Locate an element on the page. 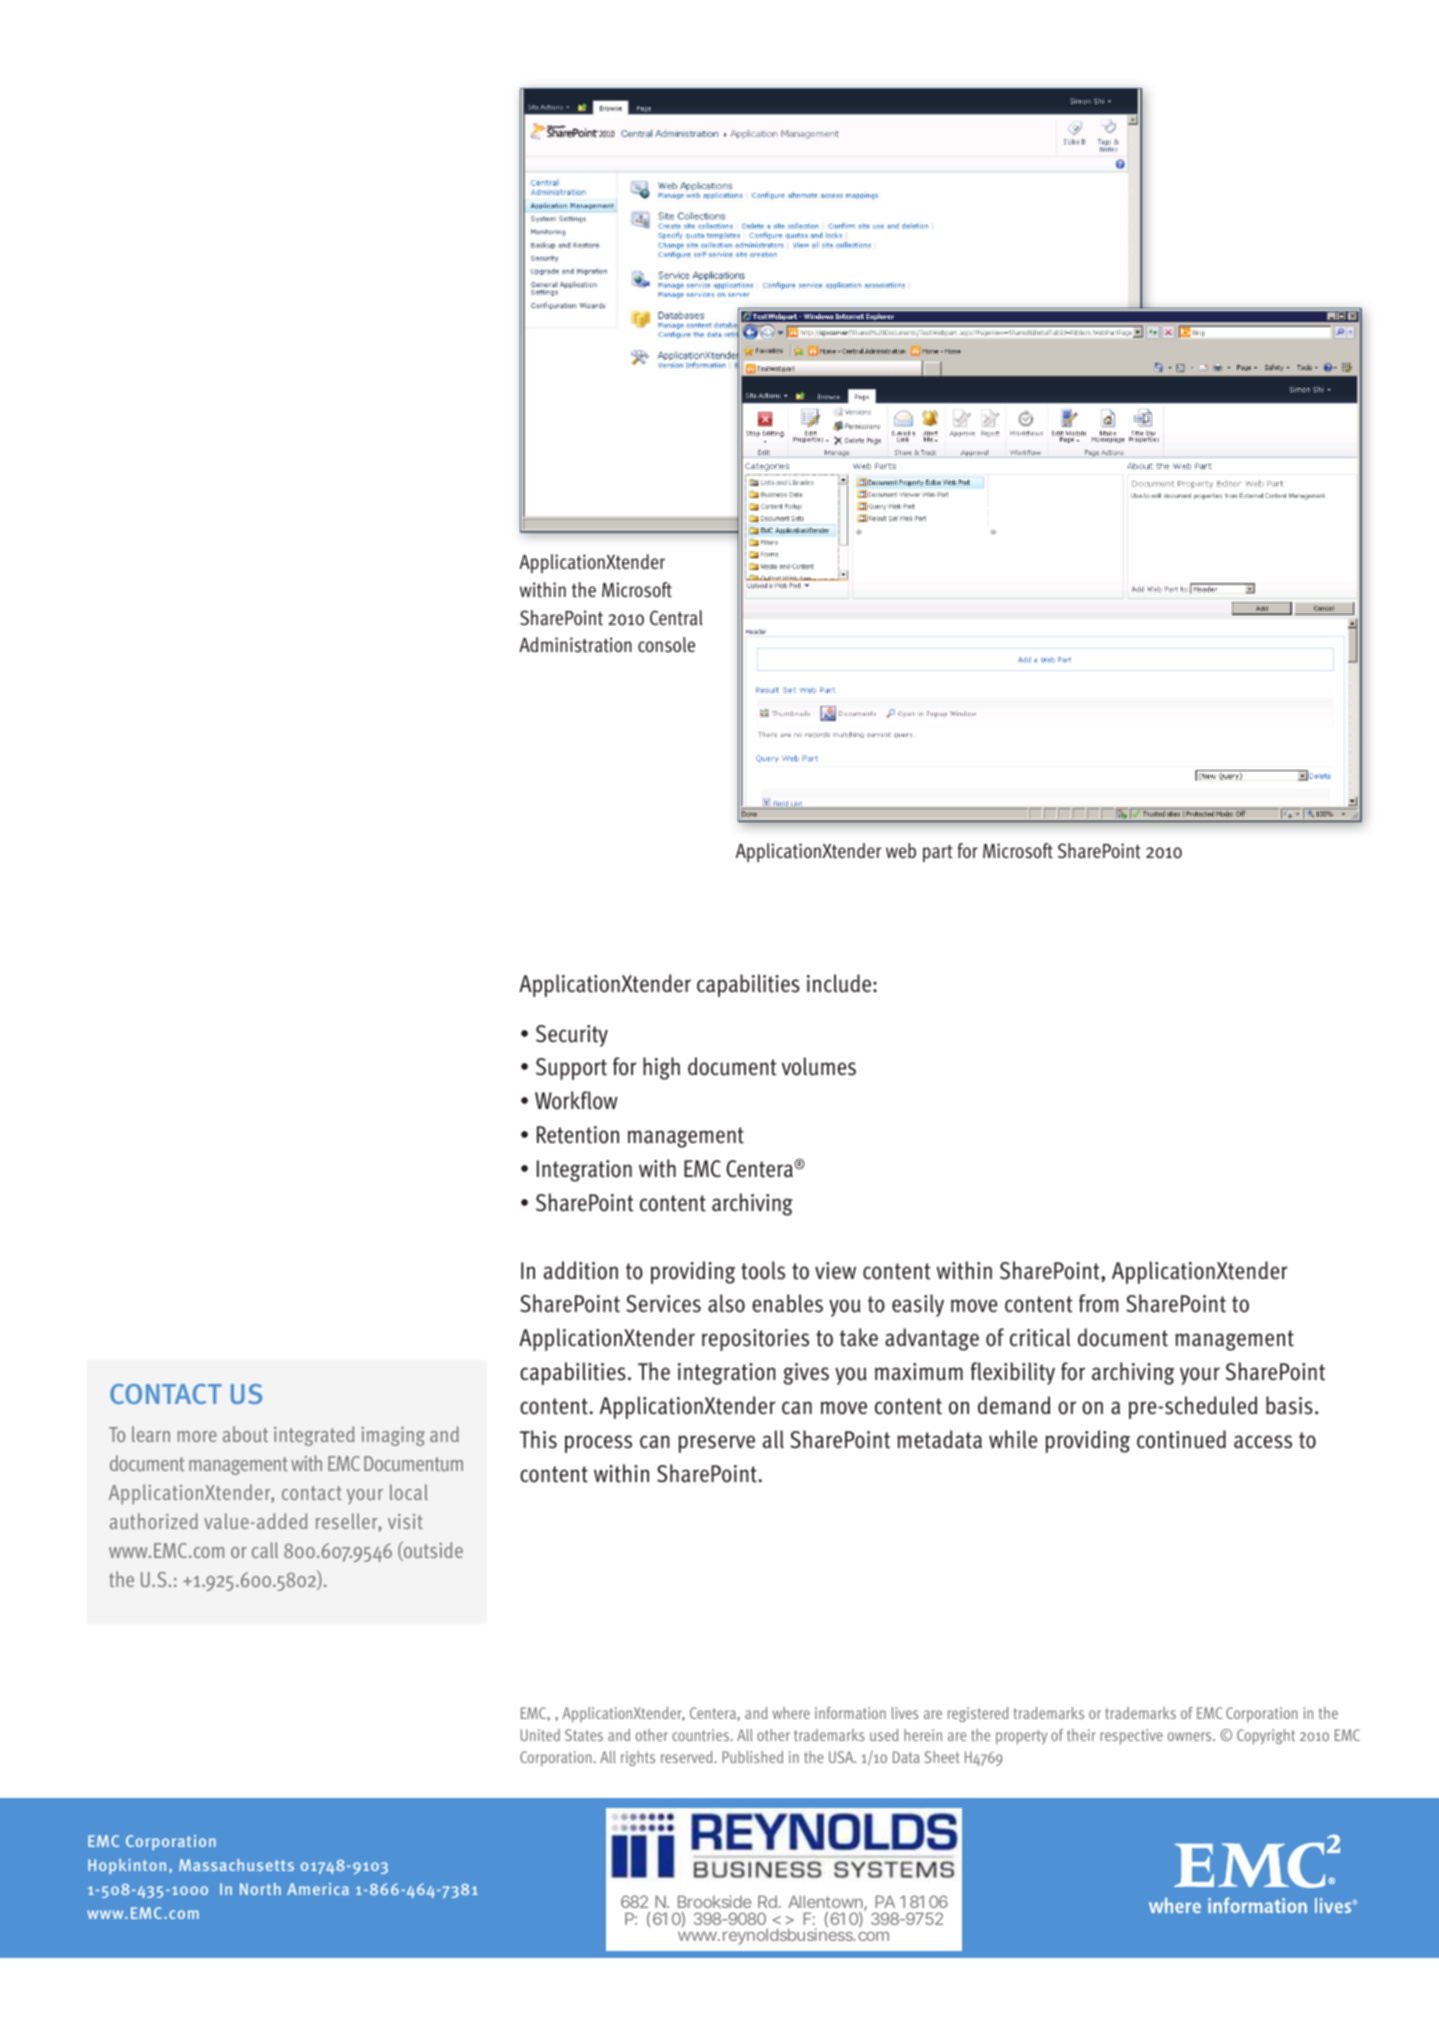 The image size is (1439, 2035). volumes is located at coordinates (819, 1066).
